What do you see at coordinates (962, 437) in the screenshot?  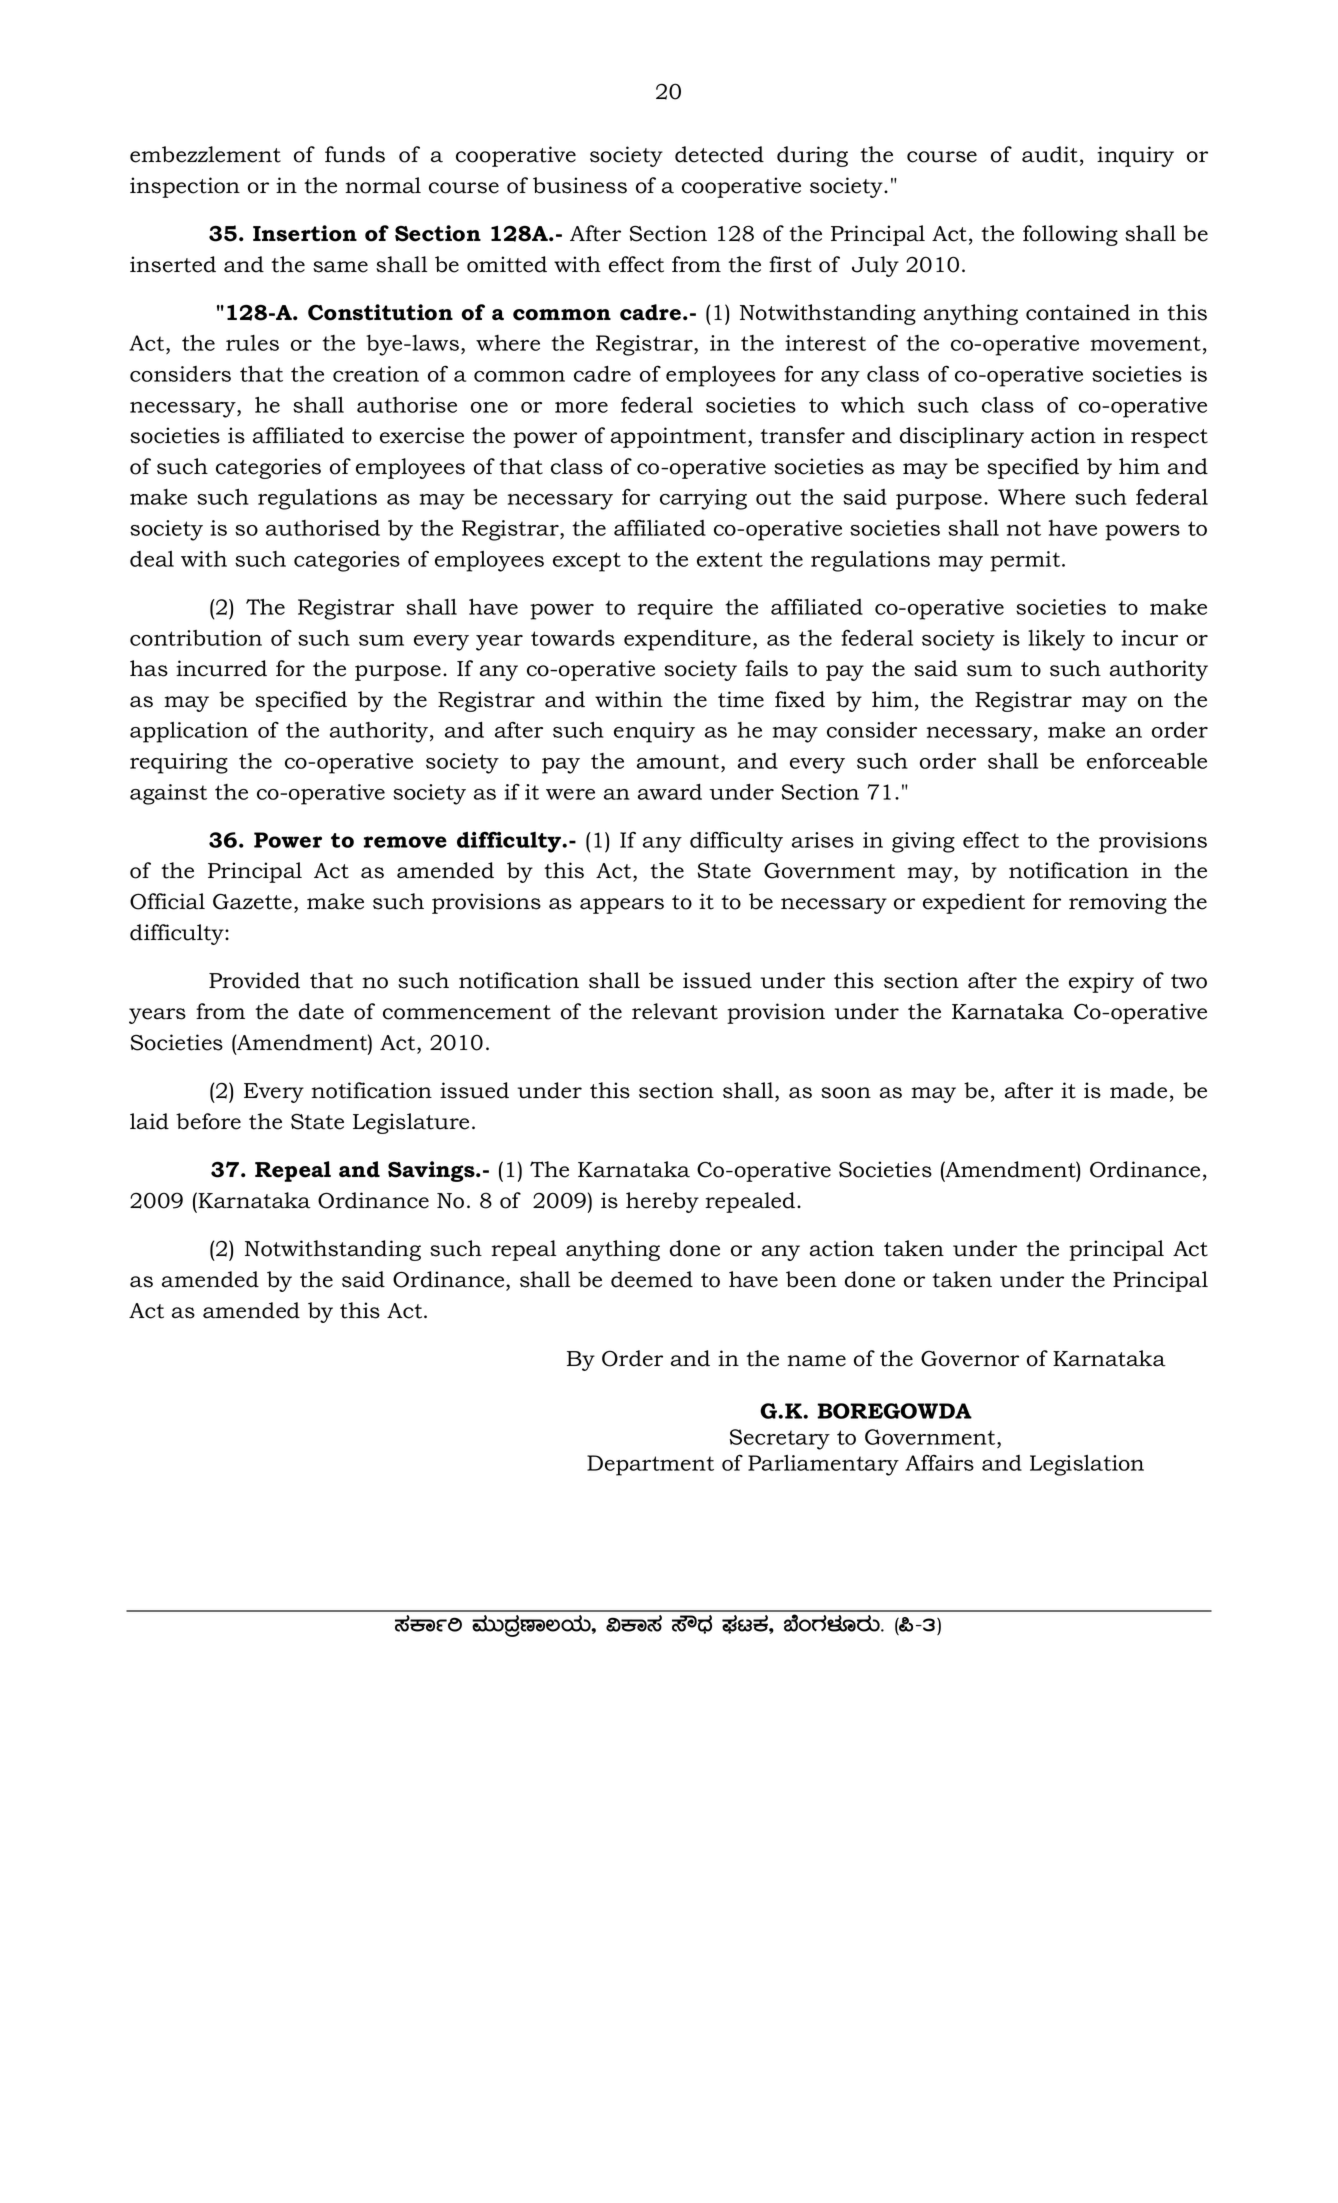 I see `disciplinary` at bounding box center [962, 437].
